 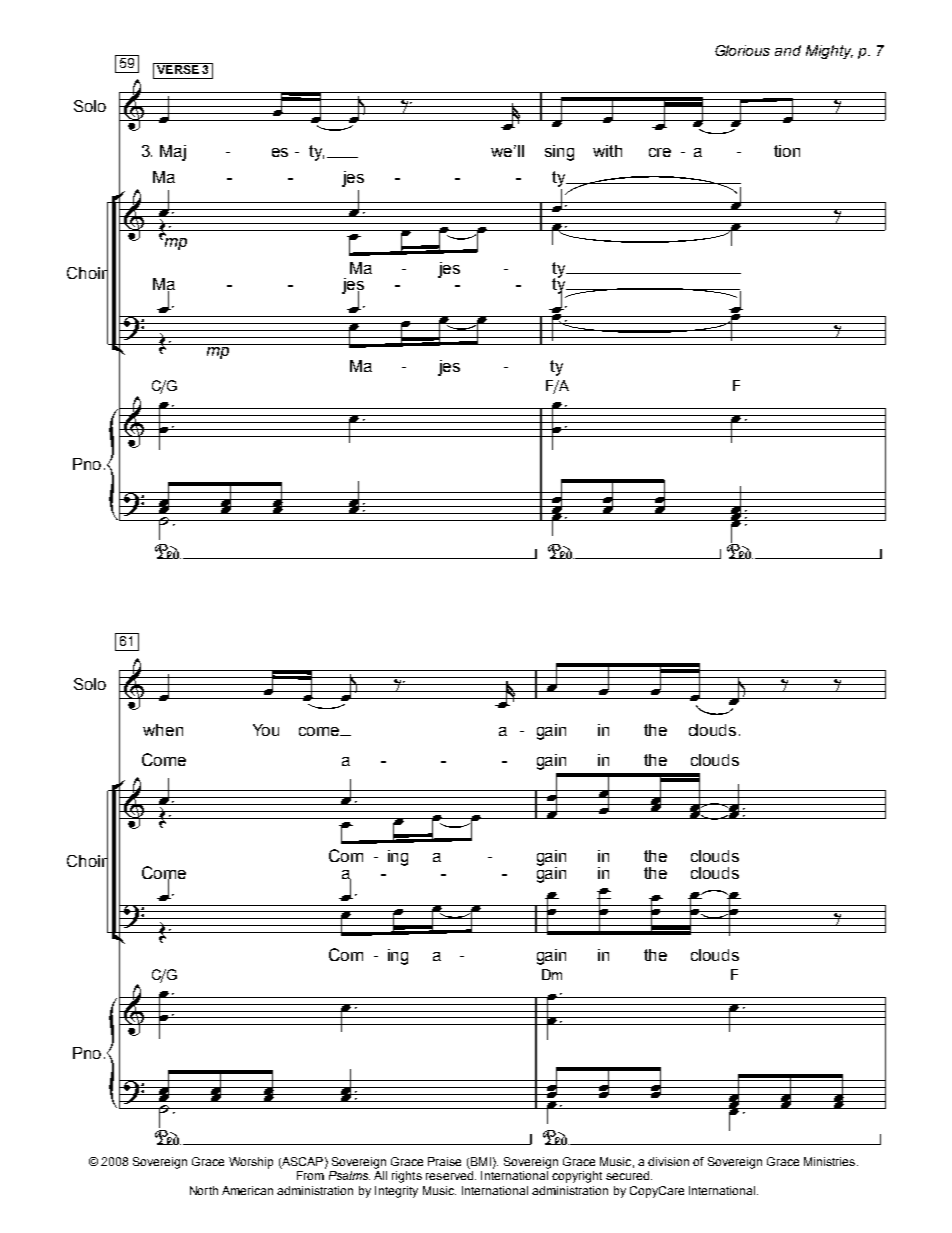 What do you see at coordinates (173, 153) in the screenshot?
I see `Maj` at bounding box center [173, 153].
